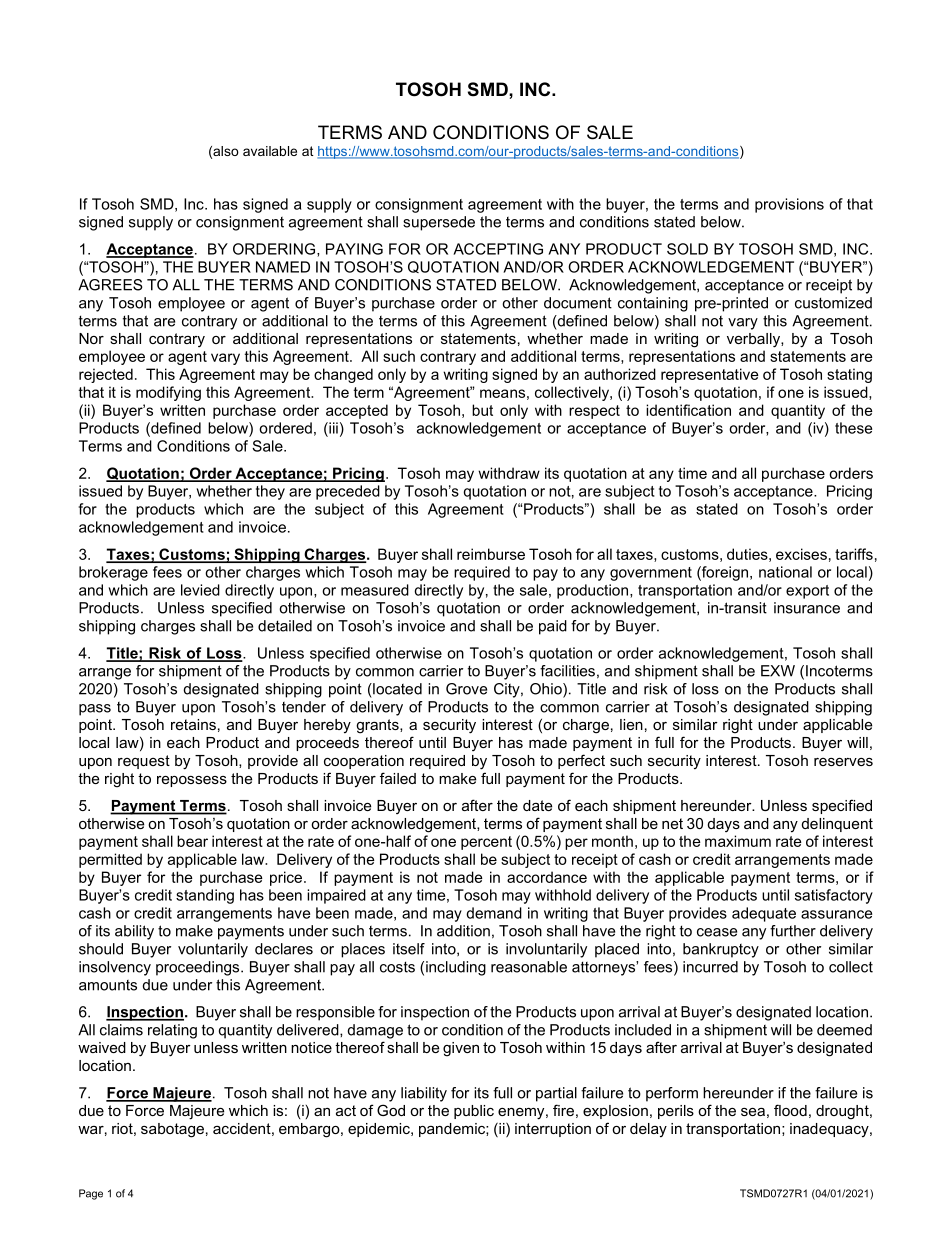 The height and width of the screenshot is (1233, 952). I want to click on they, so click(270, 492).
